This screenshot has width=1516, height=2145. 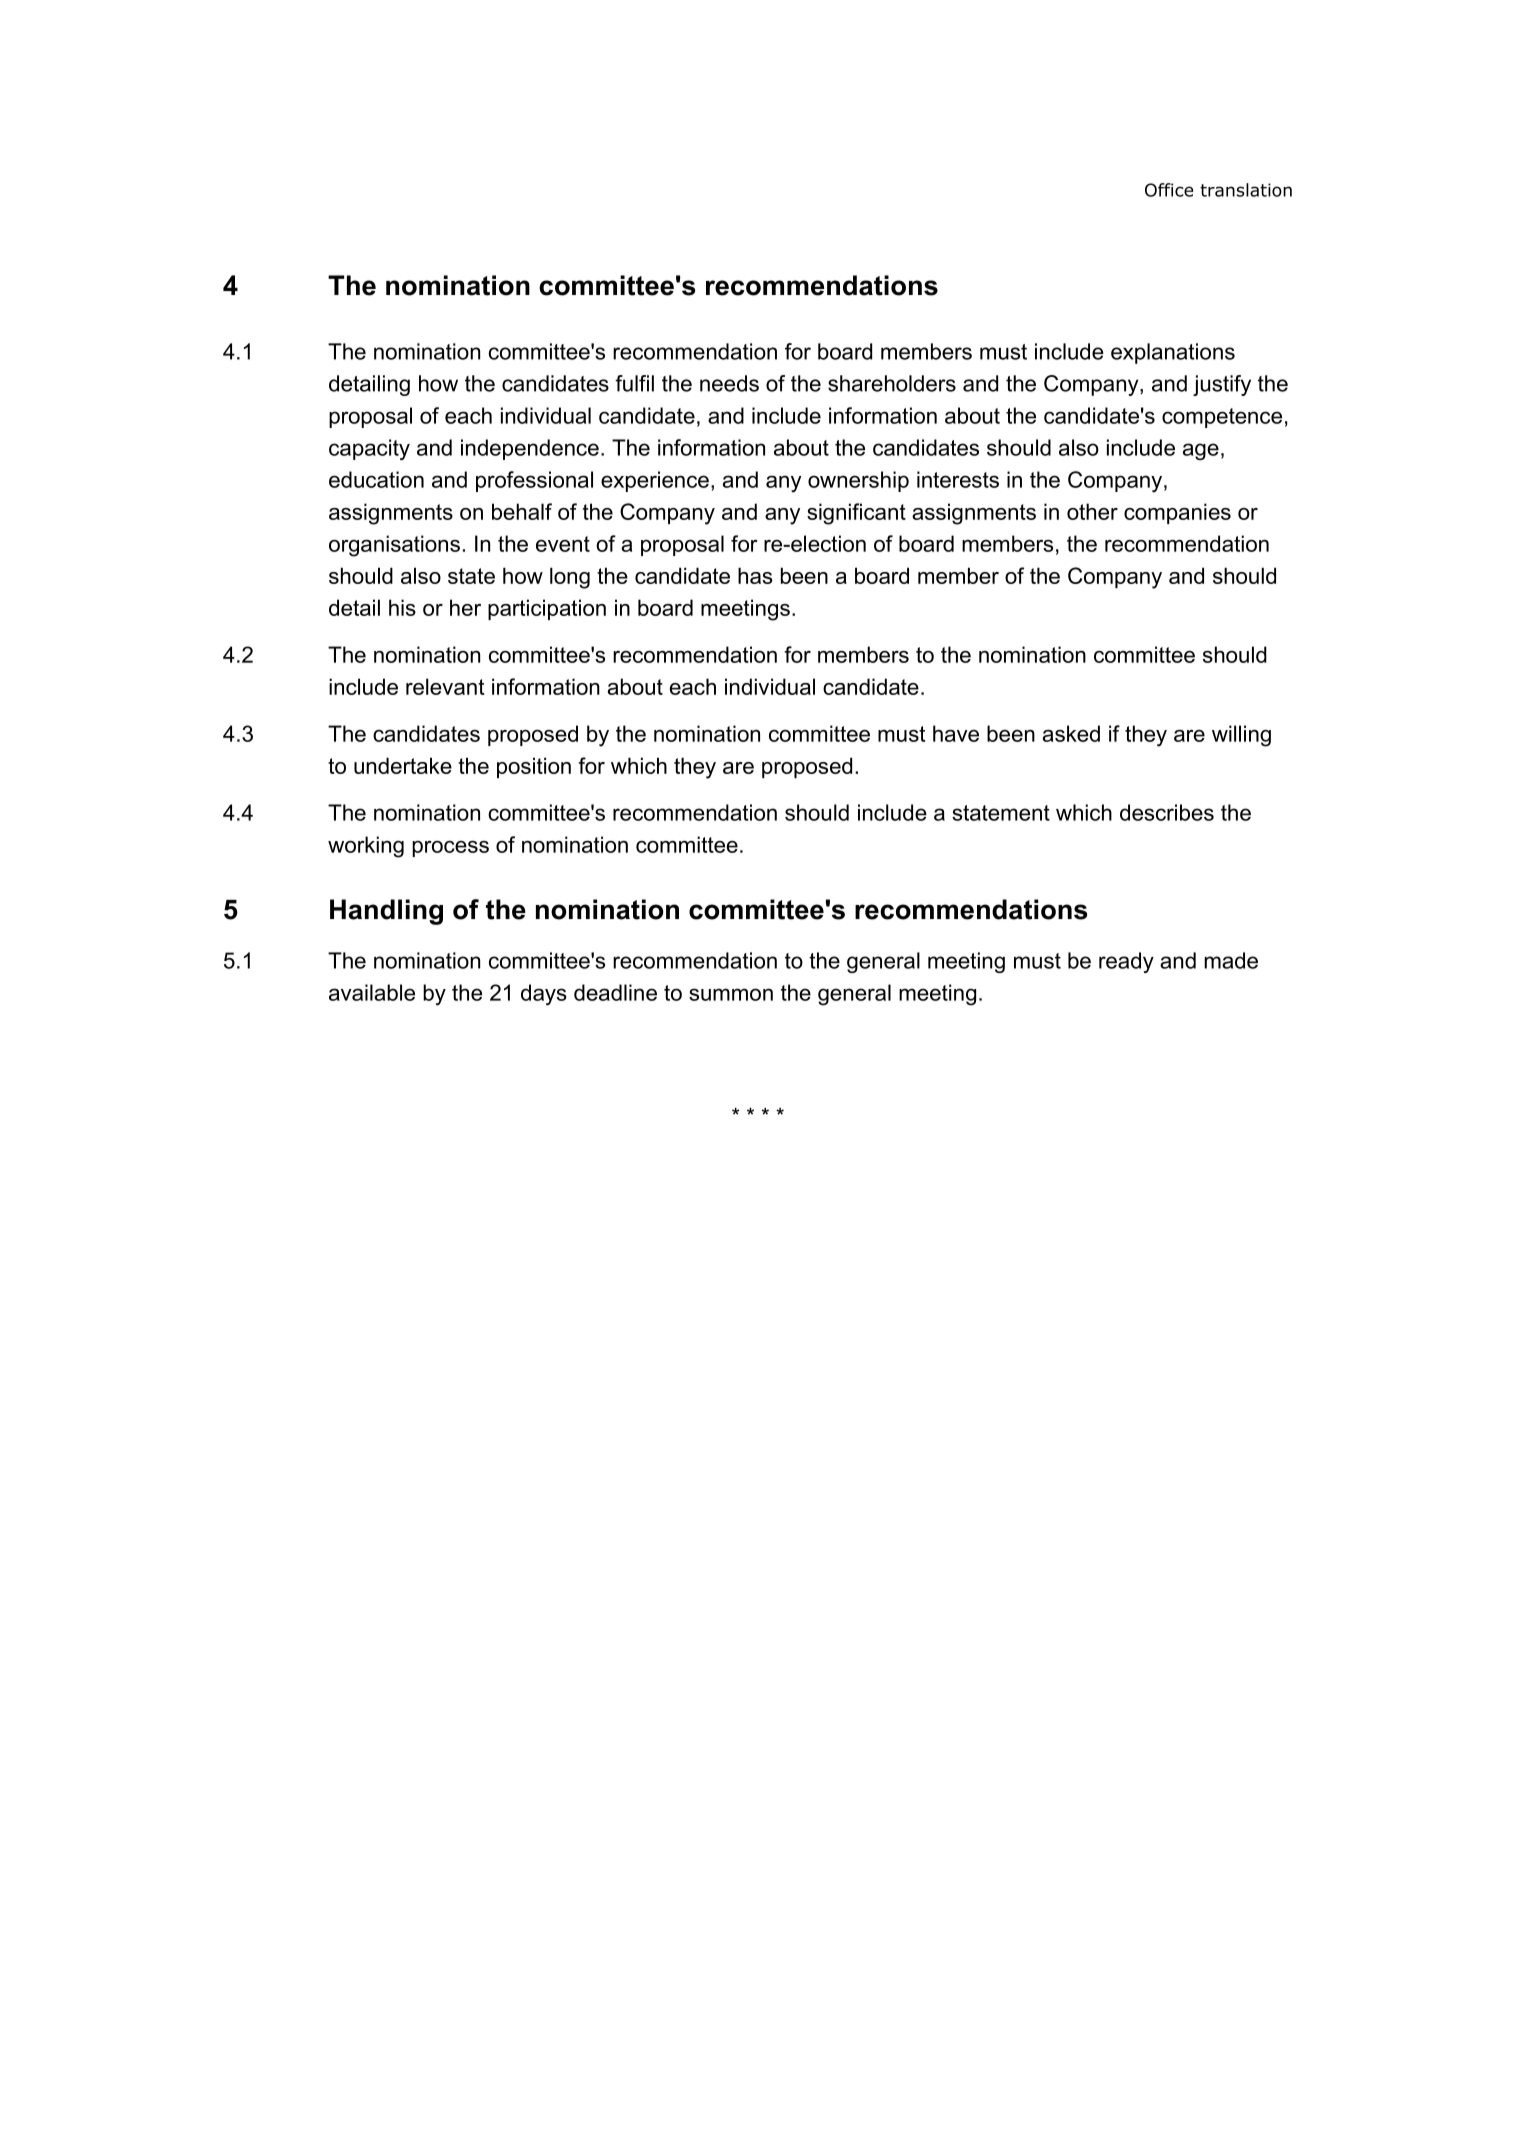 What do you see at coordinates (1201, 451) in the screenshot?
I see `age` at bounding box center [1201, 451].
